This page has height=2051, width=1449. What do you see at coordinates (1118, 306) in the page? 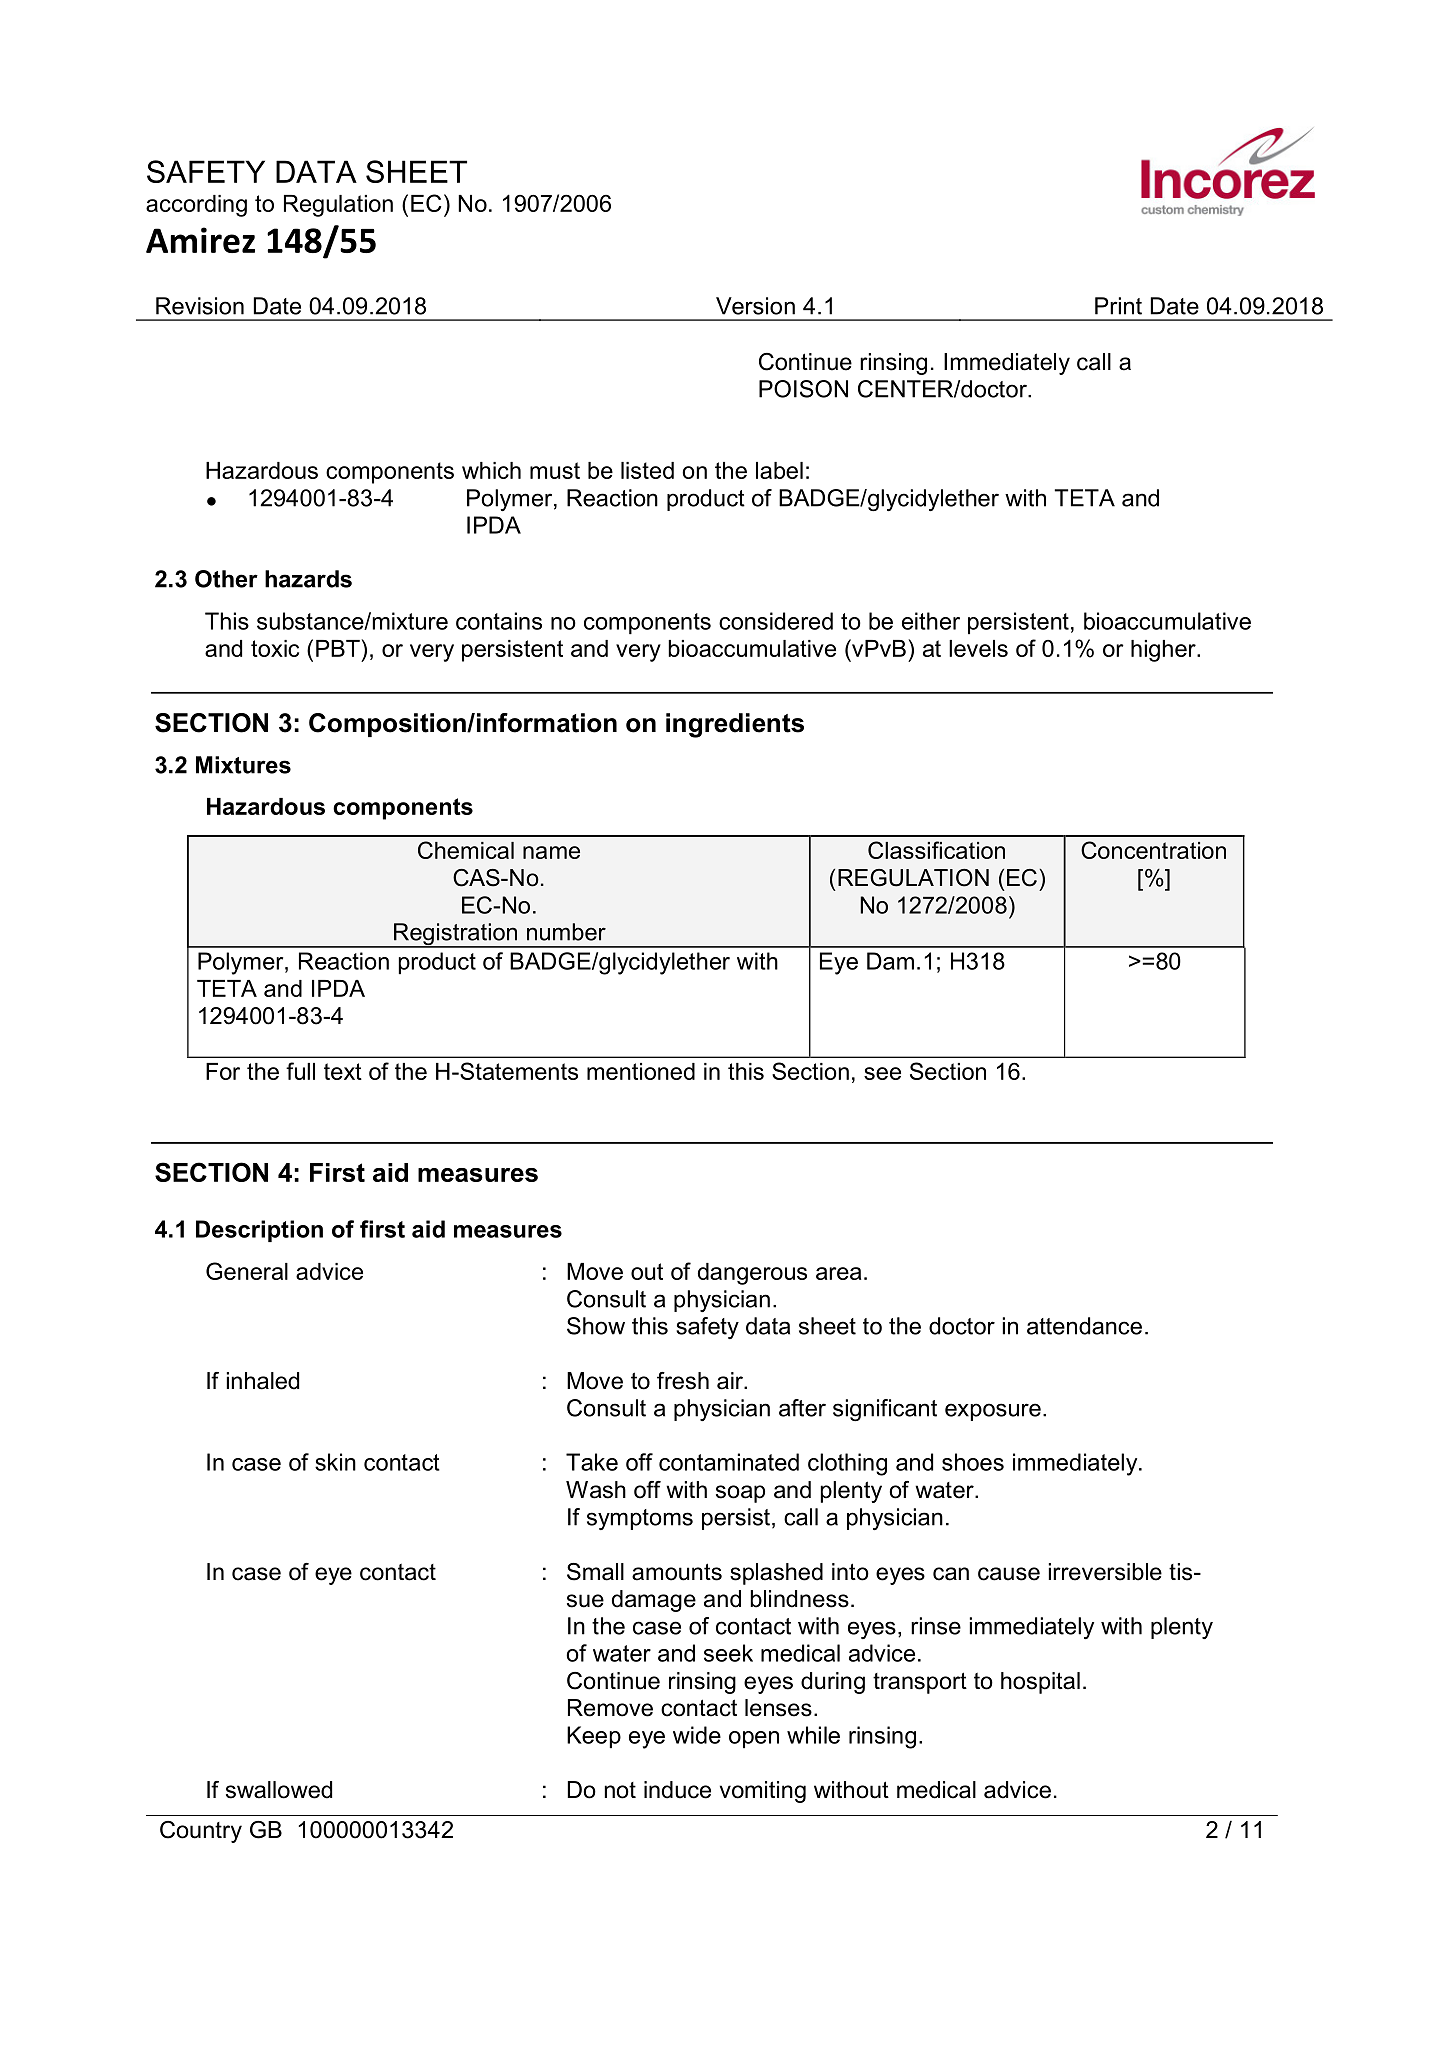
I see `Print` at bounding box center [1118, 306].
